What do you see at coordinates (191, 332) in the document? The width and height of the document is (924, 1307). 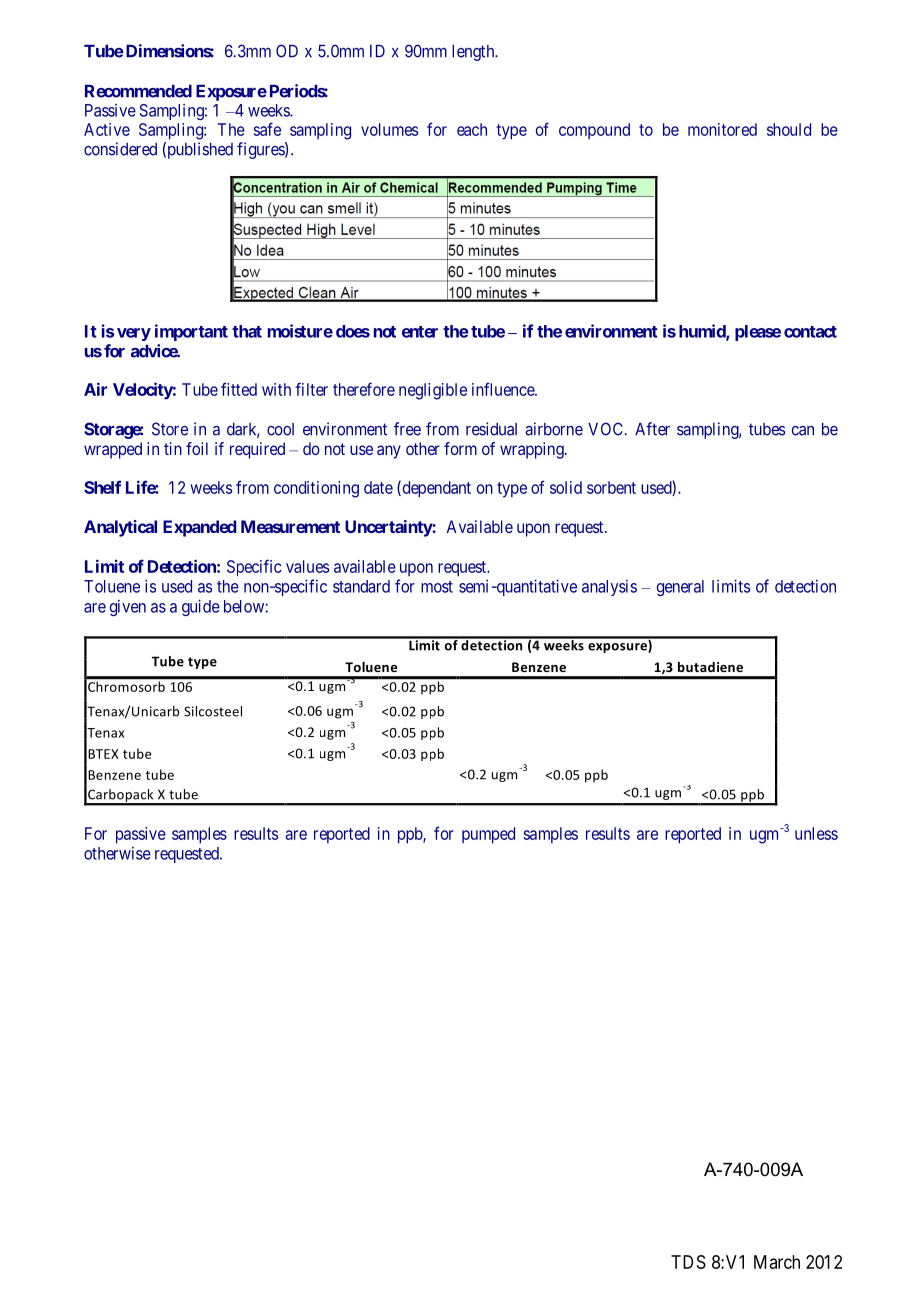 I see `important` at bounding box center [191, 332].
